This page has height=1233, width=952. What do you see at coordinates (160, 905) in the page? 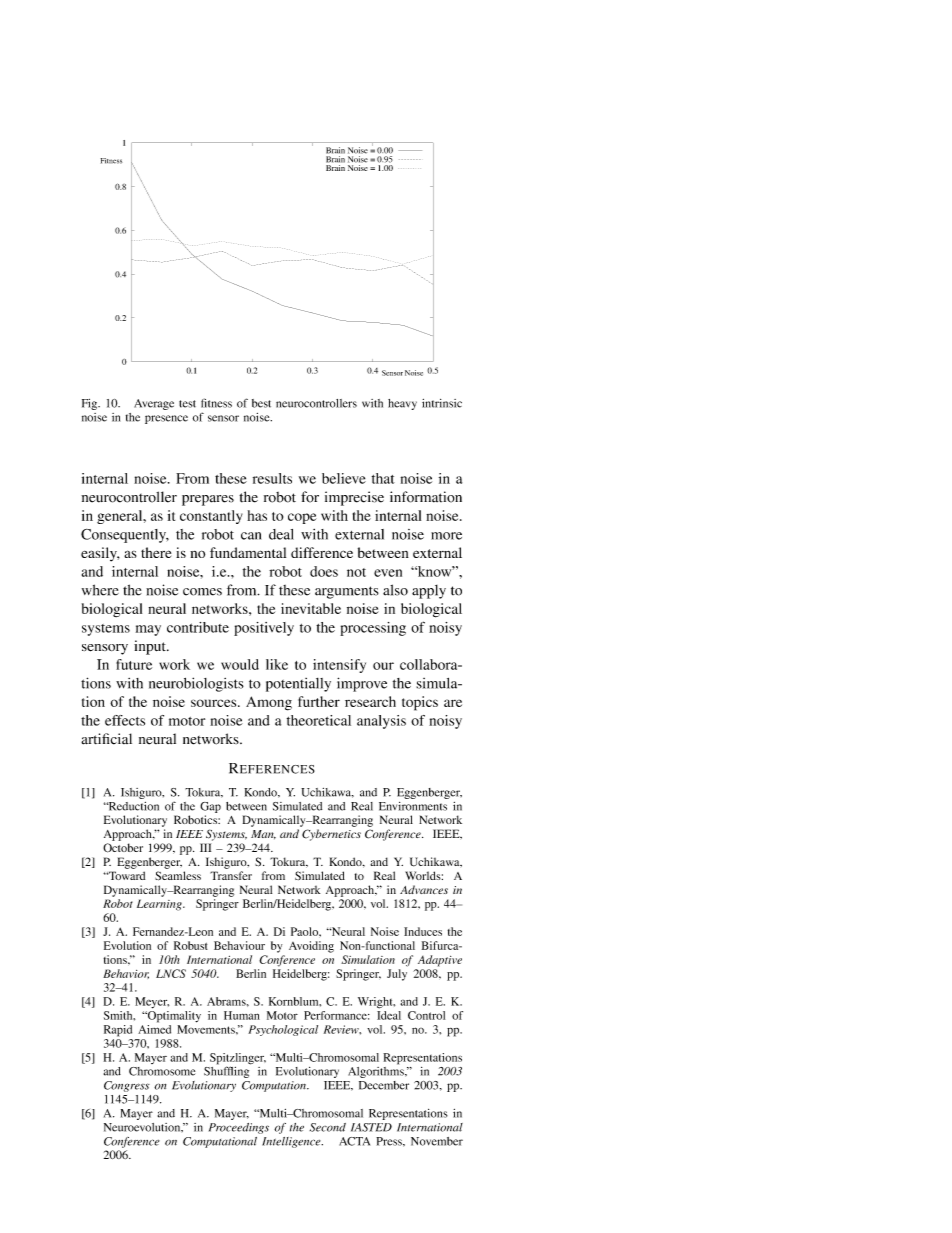
I see `Learning` at bounding box center [160, 905].
